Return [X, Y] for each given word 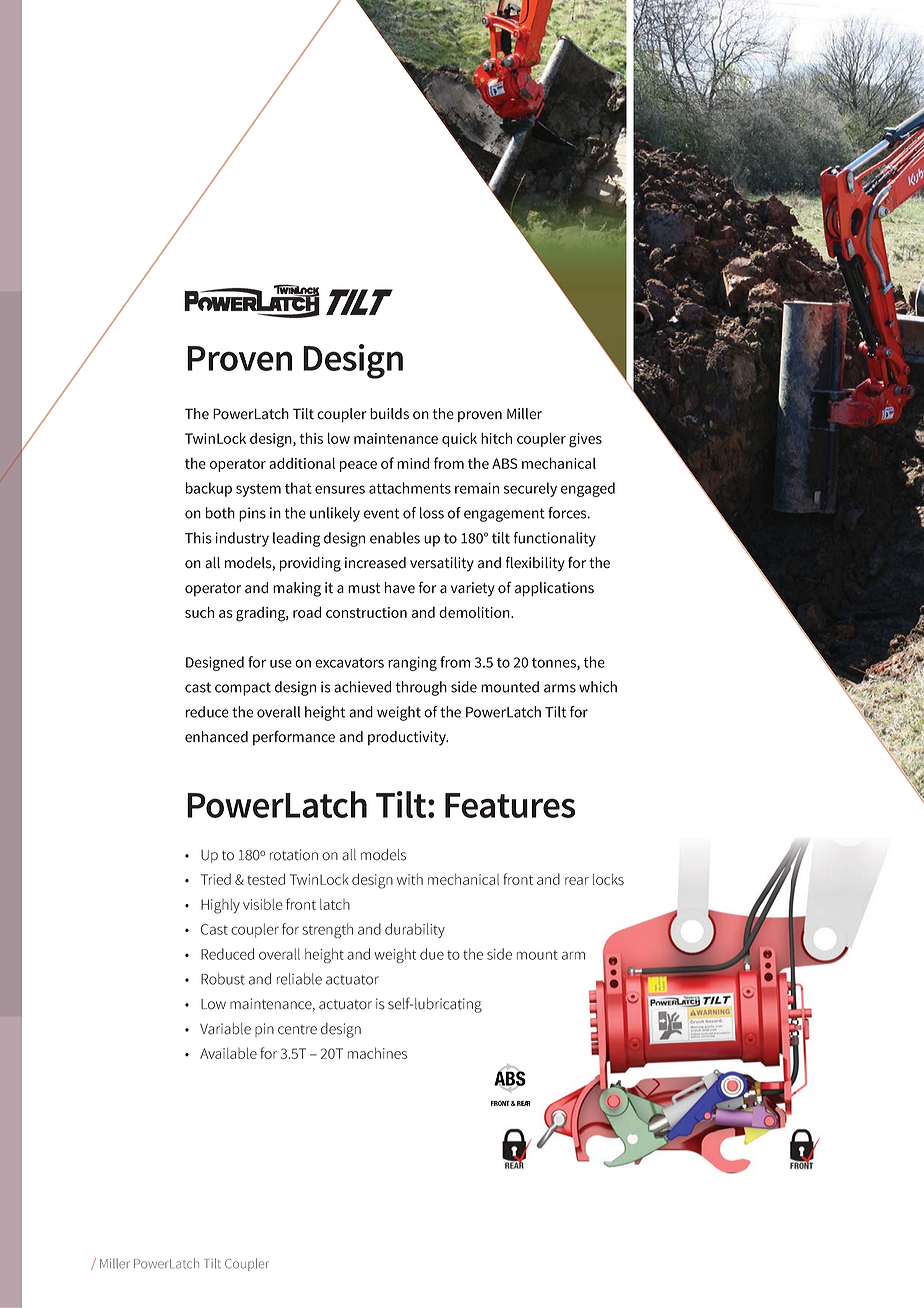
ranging [412, 664]
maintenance [396, 438]
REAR [523, 1103]
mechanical [559, 463]
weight [399, 713]
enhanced [216, 737]
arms [560, 688]
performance [294, 737]
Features [510, 805]
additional [302, 463]
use [281, 663]
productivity [408, 738]
